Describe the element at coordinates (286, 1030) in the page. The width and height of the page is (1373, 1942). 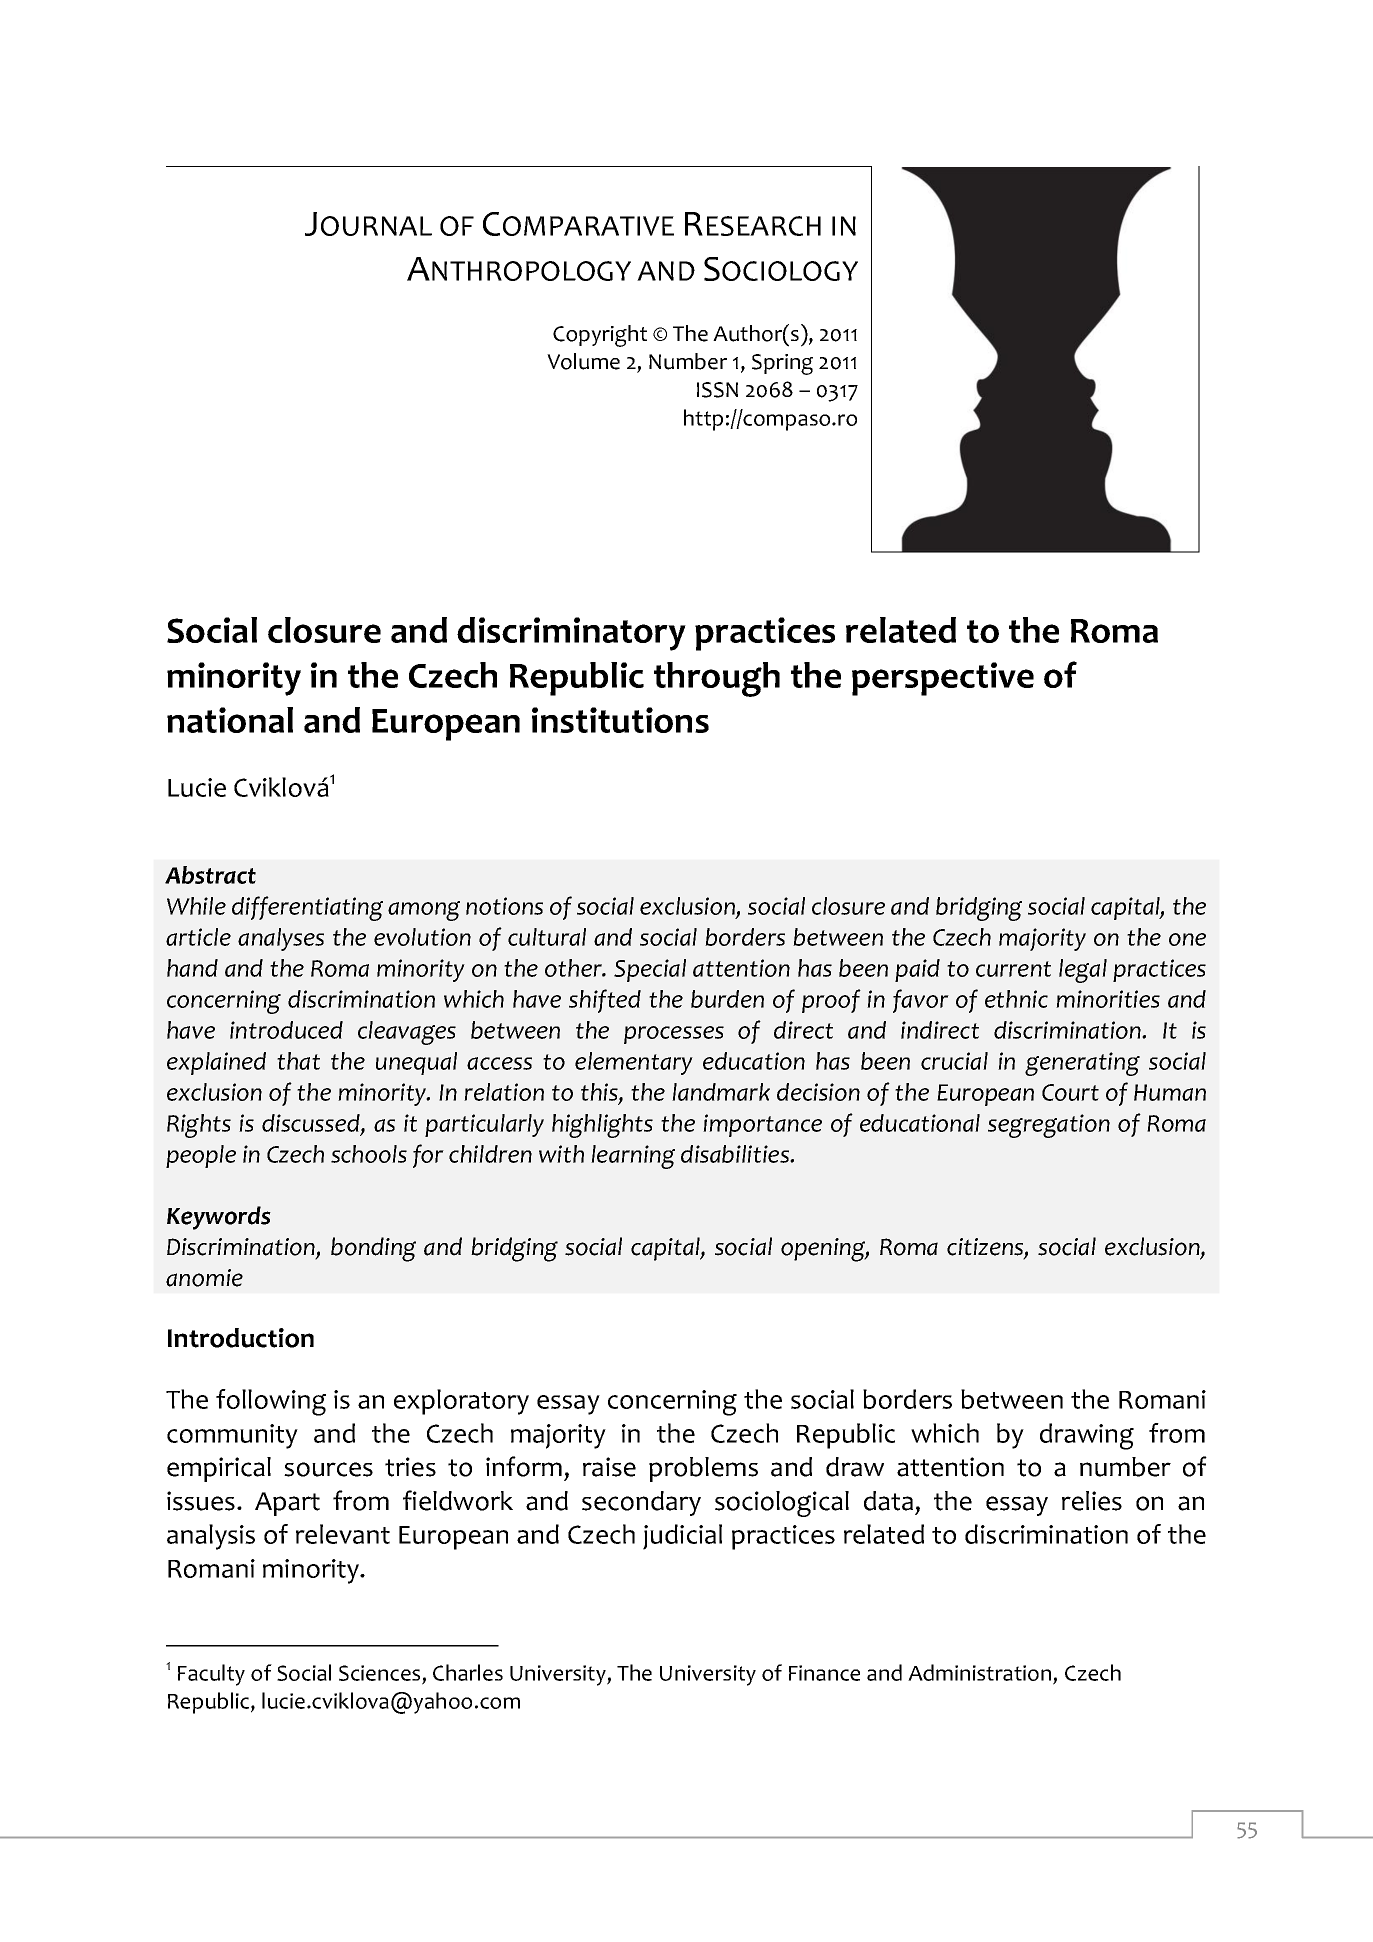
I see `introduced` at that location.
